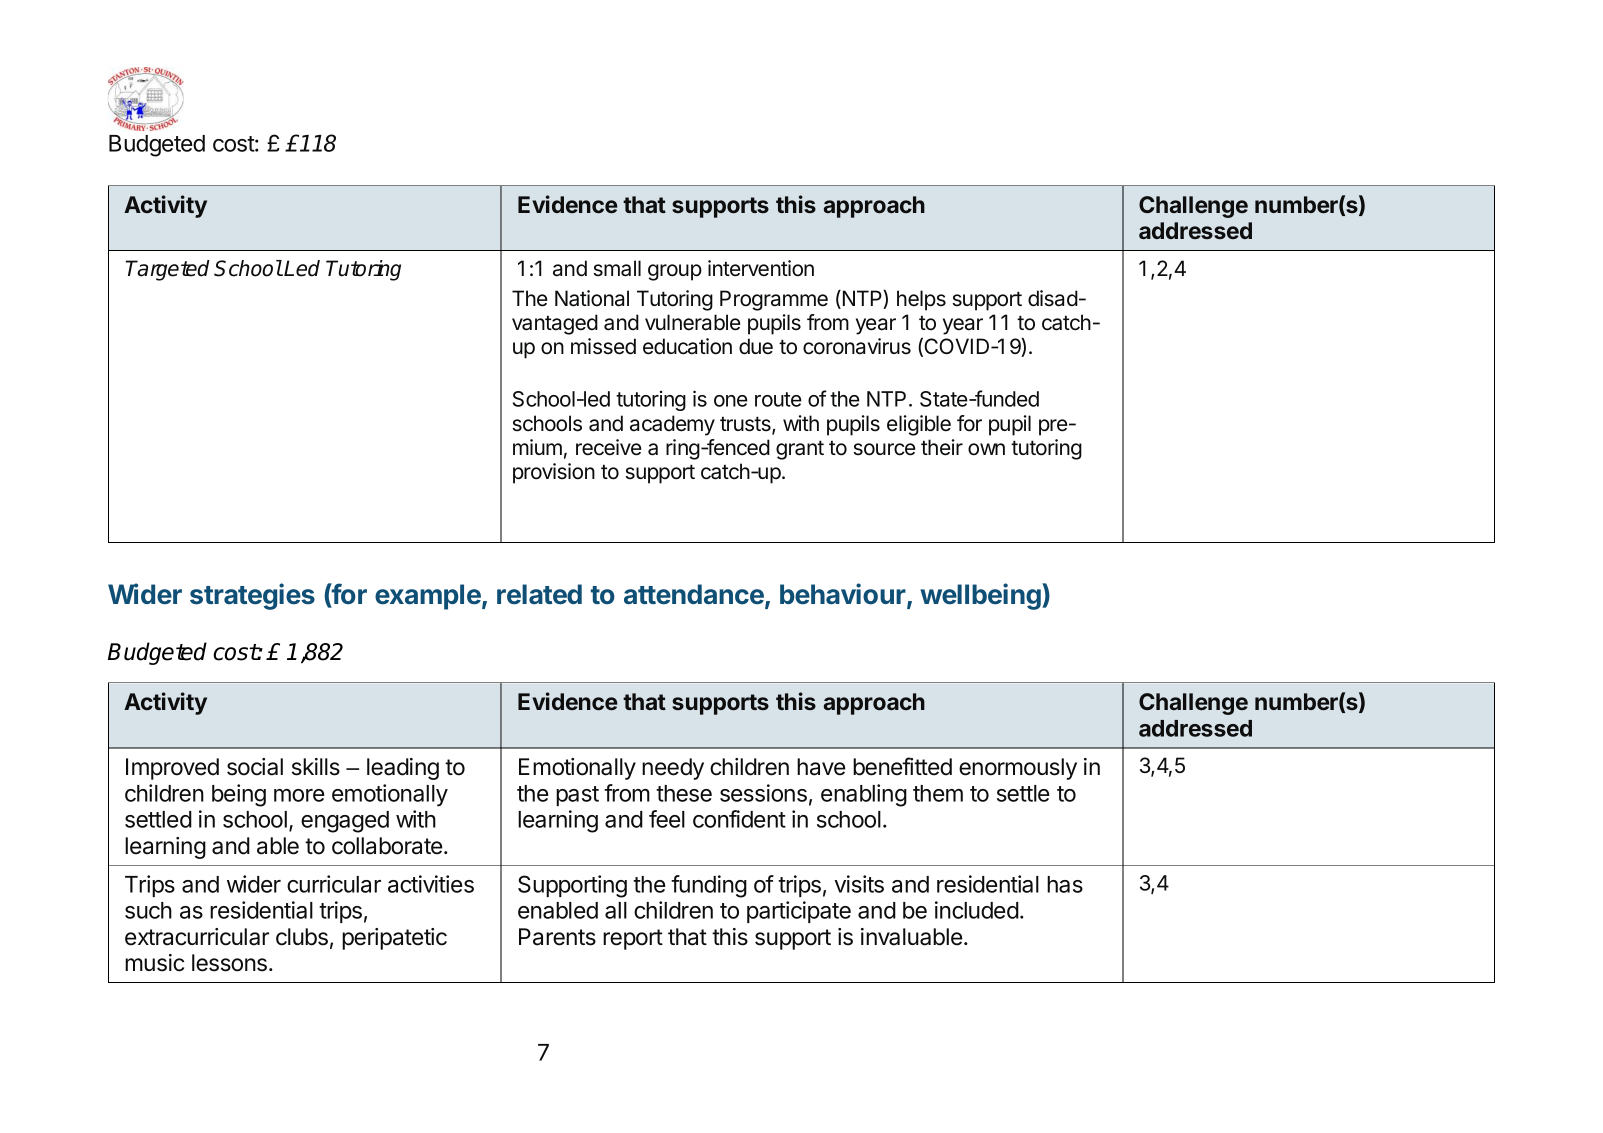 The height and width of the screenshot is (1133, 1603). Describe the element at coordinates (539, 594) in the screenshot. I see `related` at that location.
